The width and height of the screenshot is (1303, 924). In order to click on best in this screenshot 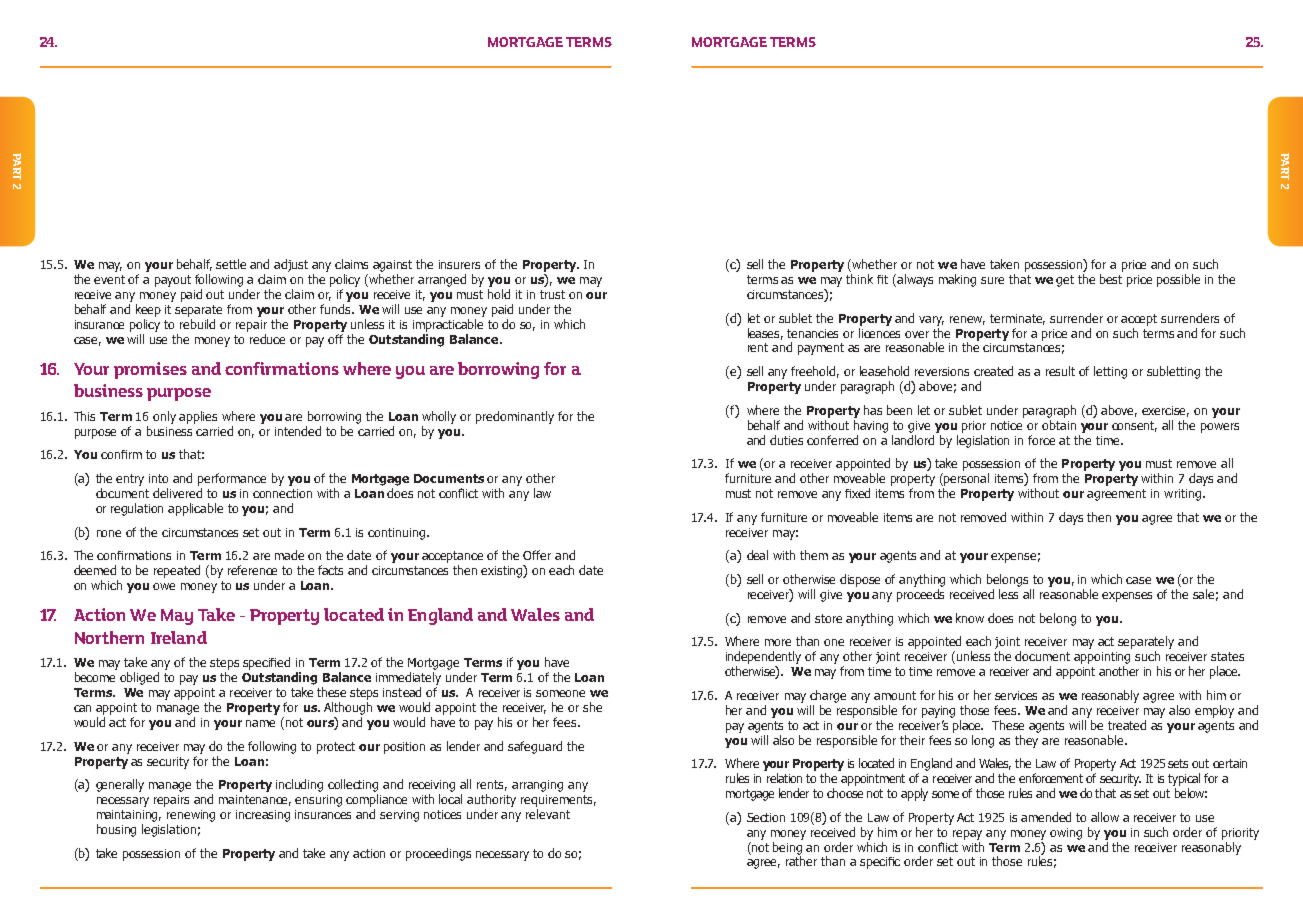, I will do `click(1111, 279)`.
